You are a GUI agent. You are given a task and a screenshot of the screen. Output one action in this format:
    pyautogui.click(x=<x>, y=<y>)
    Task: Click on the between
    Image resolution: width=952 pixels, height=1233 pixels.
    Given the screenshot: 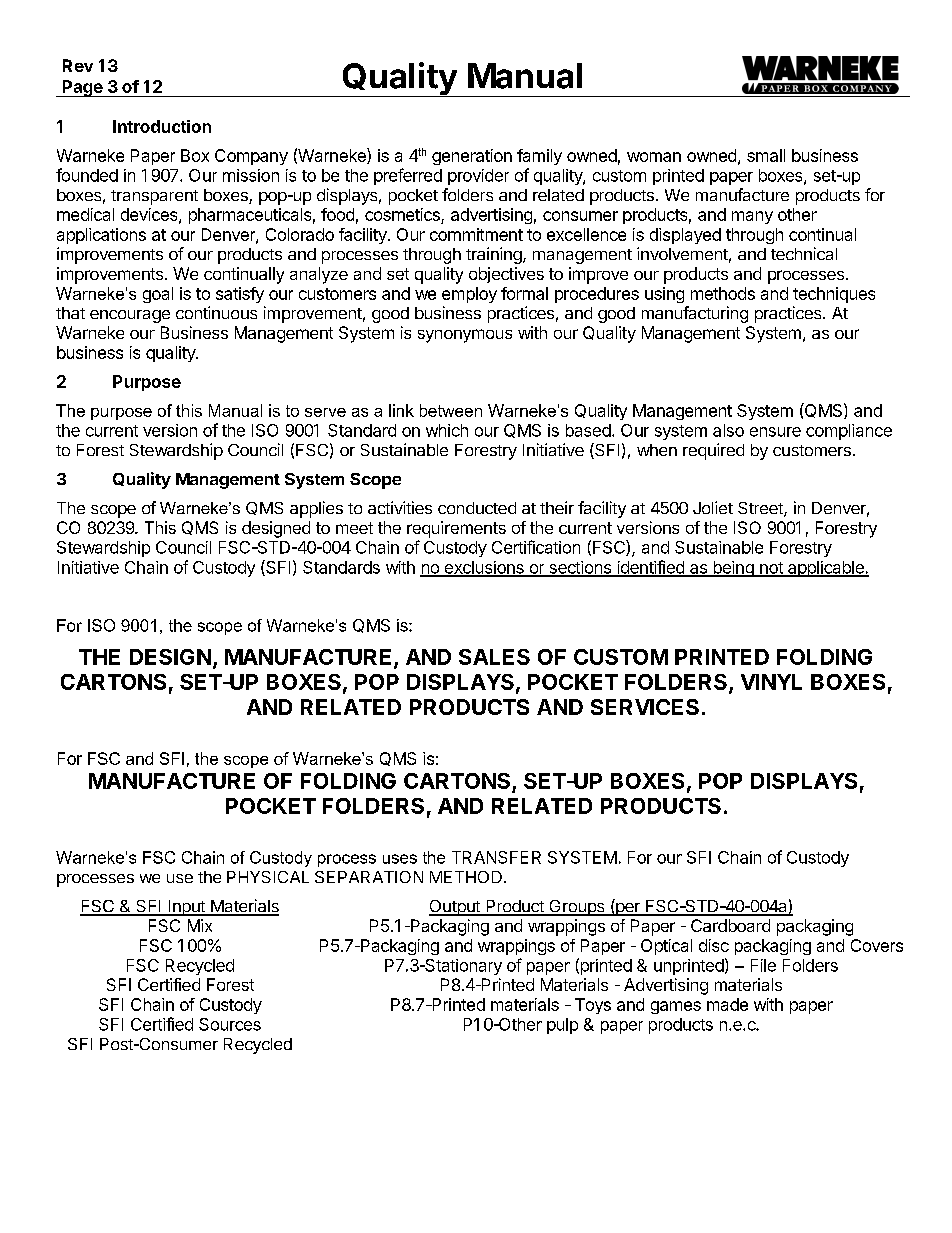 What is the action you would take?
    pyautogui.click(x=451, y=410)
